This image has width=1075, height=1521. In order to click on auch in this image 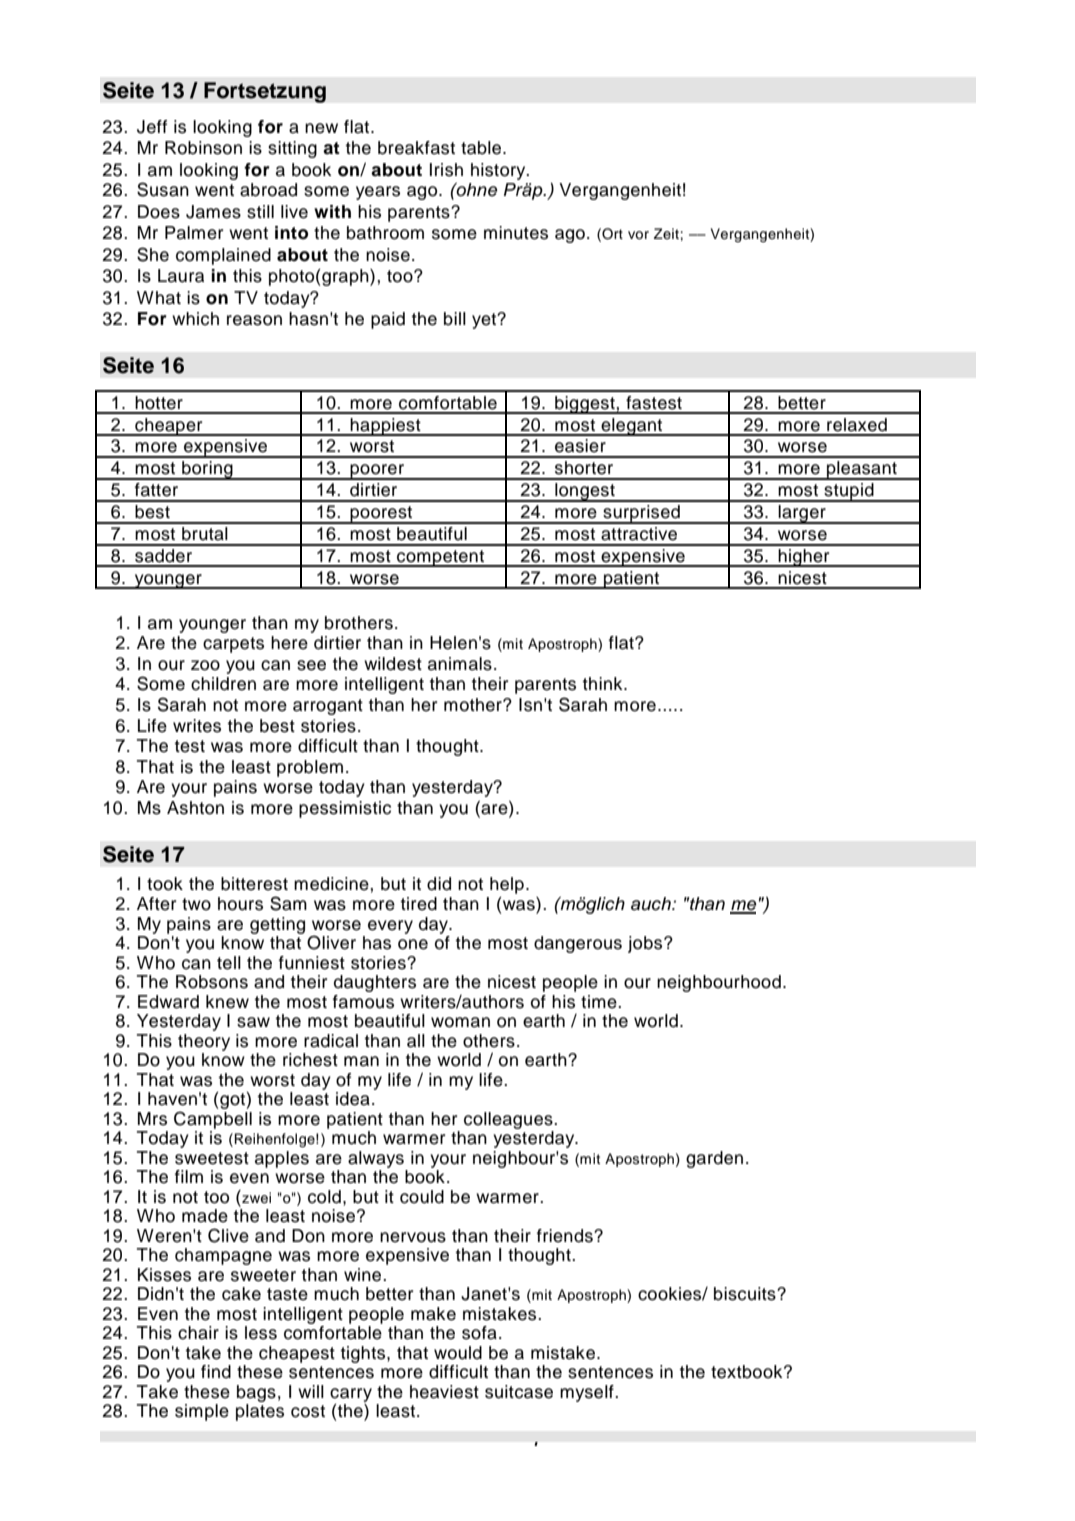, I will do `click(652, 904)`.
